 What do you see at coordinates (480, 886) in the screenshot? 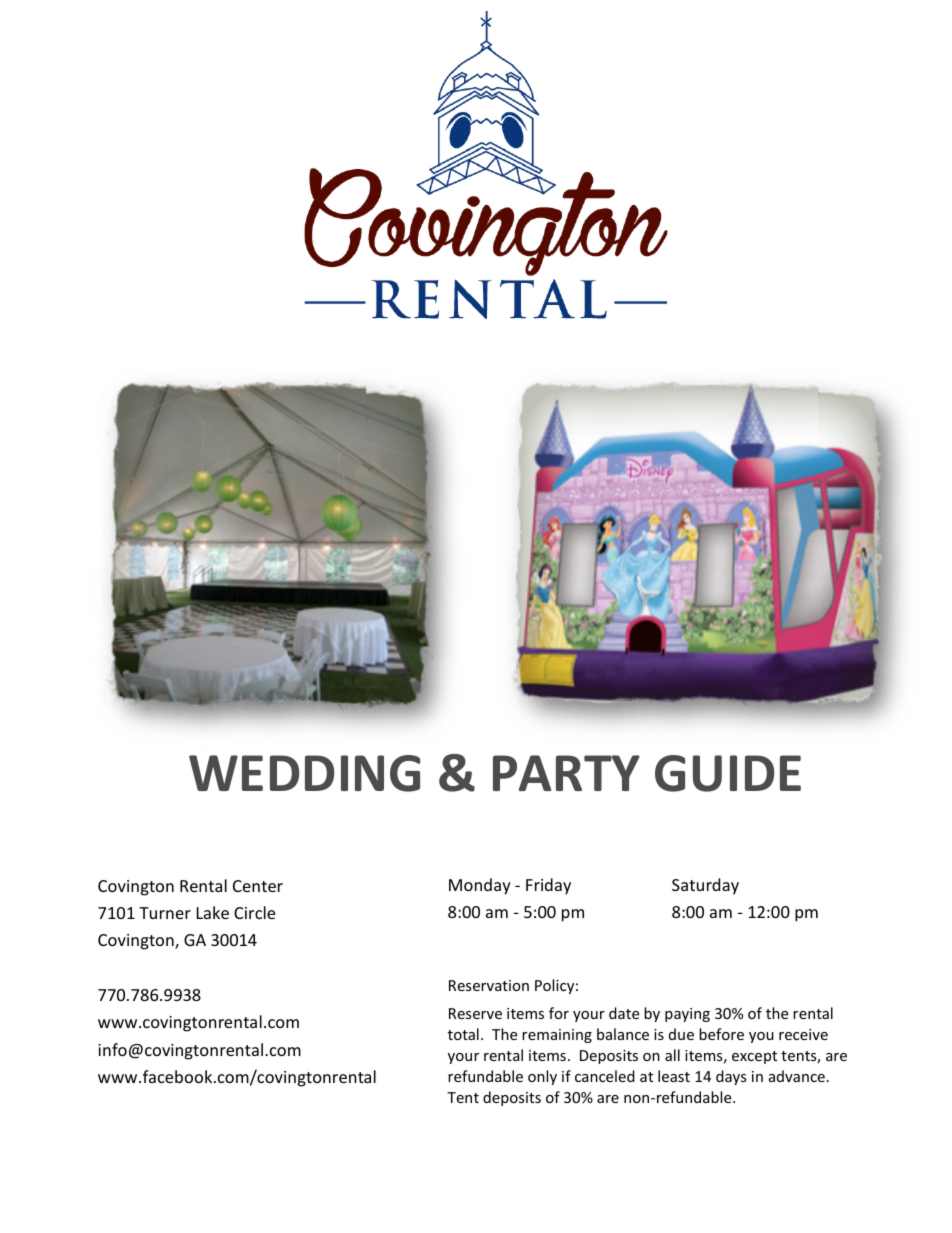
I see `Monday` at bounding box center [480, 886].
